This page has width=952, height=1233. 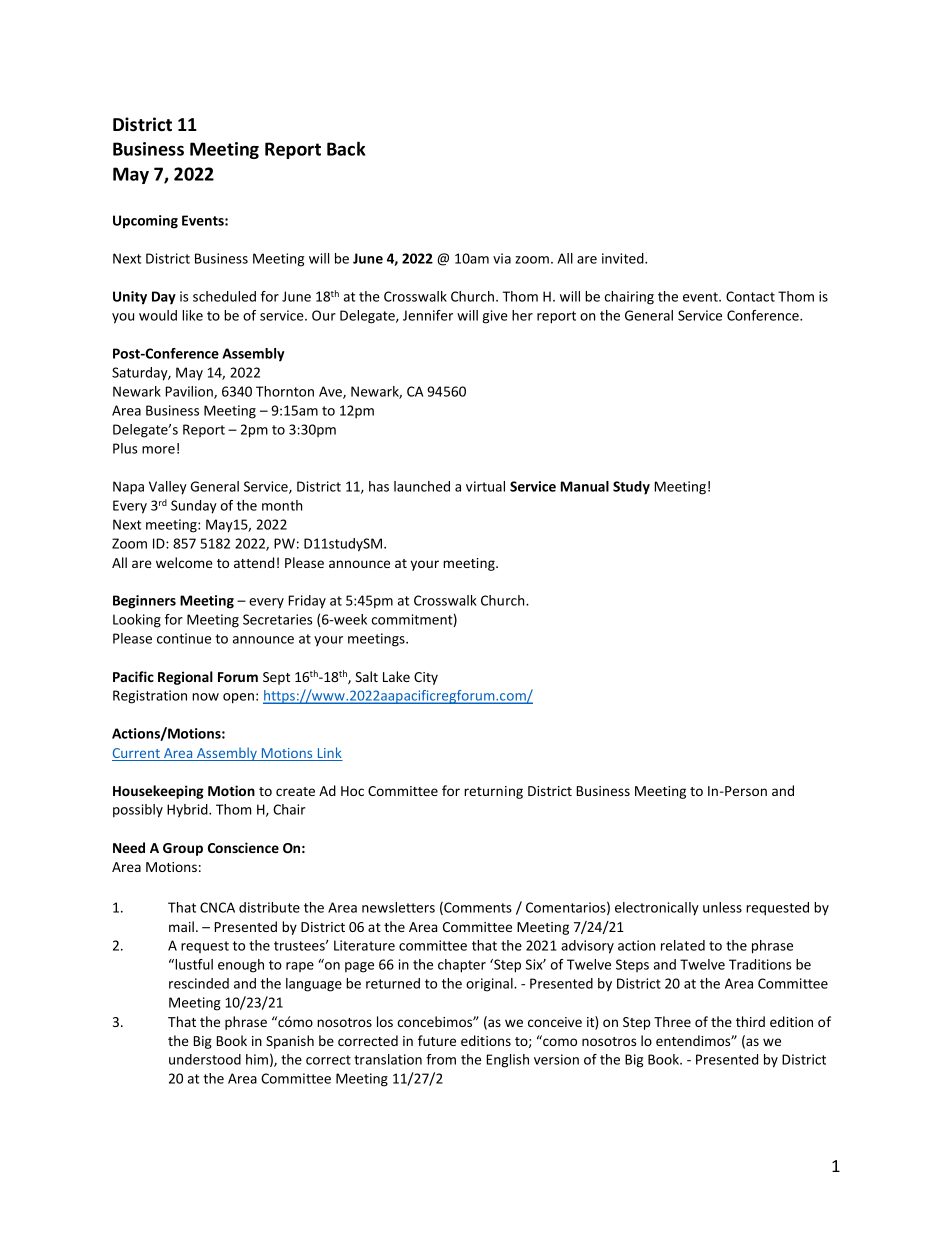 I want to click on Back, so click(x=346, y=148).
